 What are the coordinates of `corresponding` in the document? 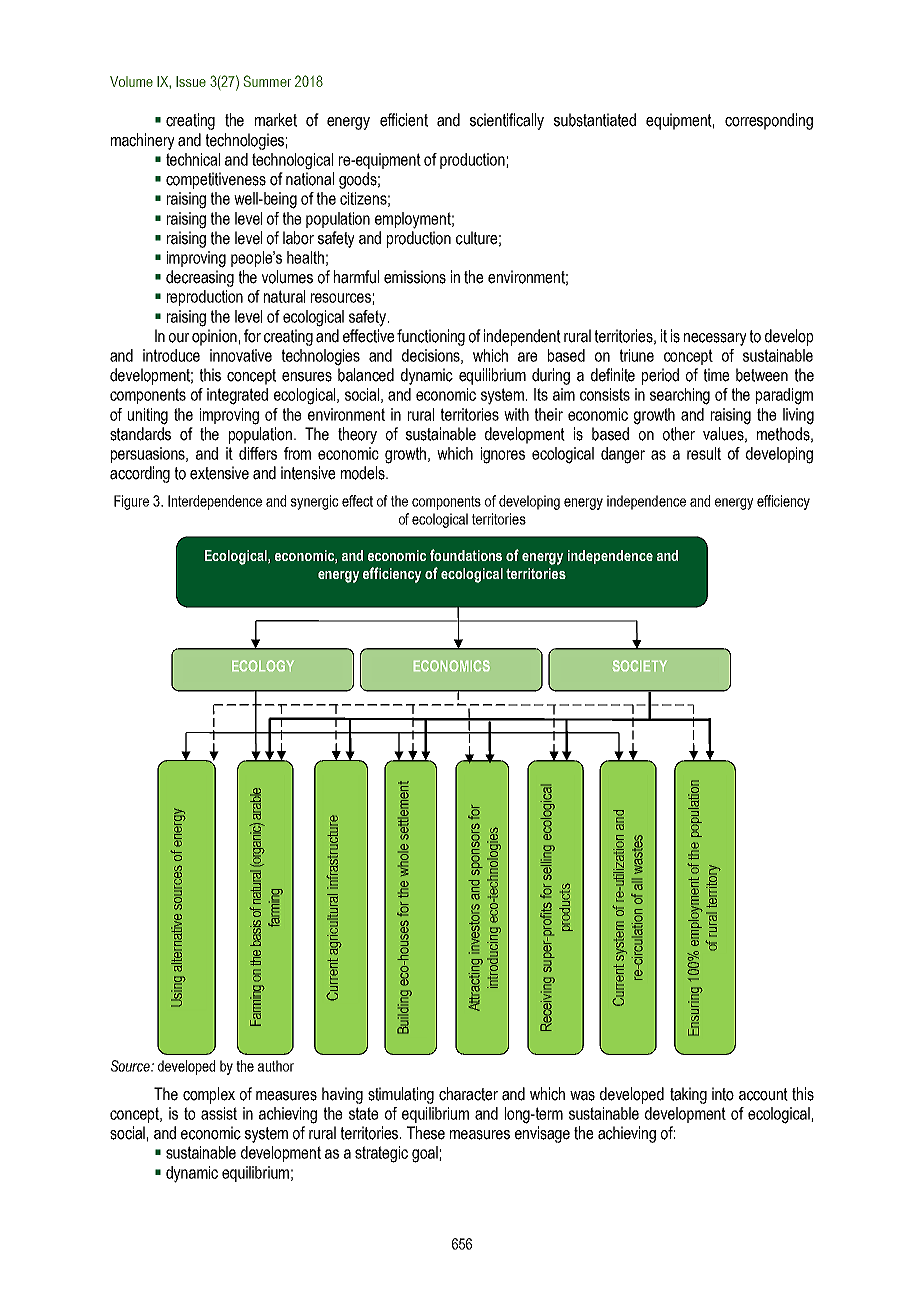 It's located at (769, 121).
